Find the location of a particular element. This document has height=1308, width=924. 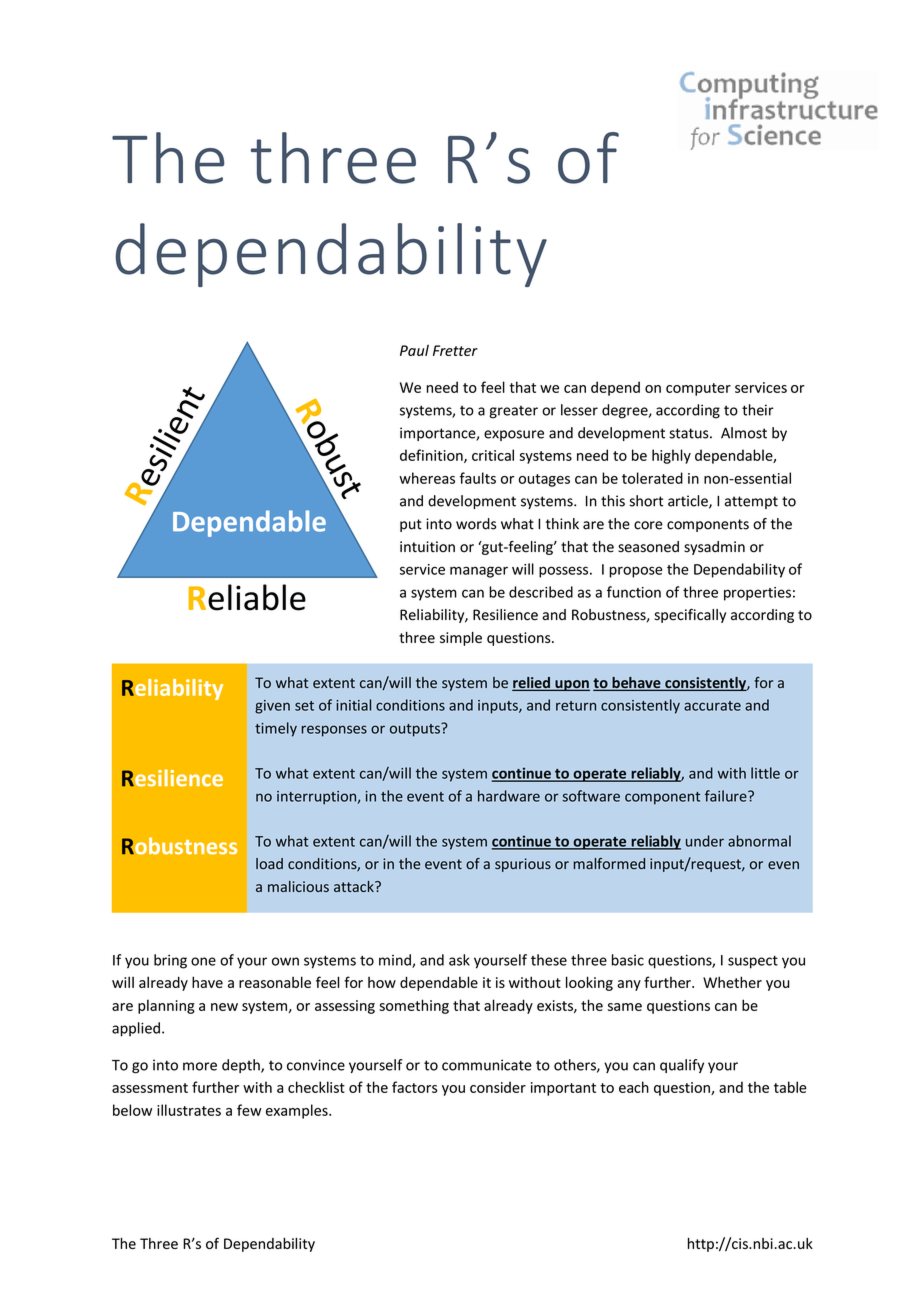

more is located at coordinates (200, 1066).
